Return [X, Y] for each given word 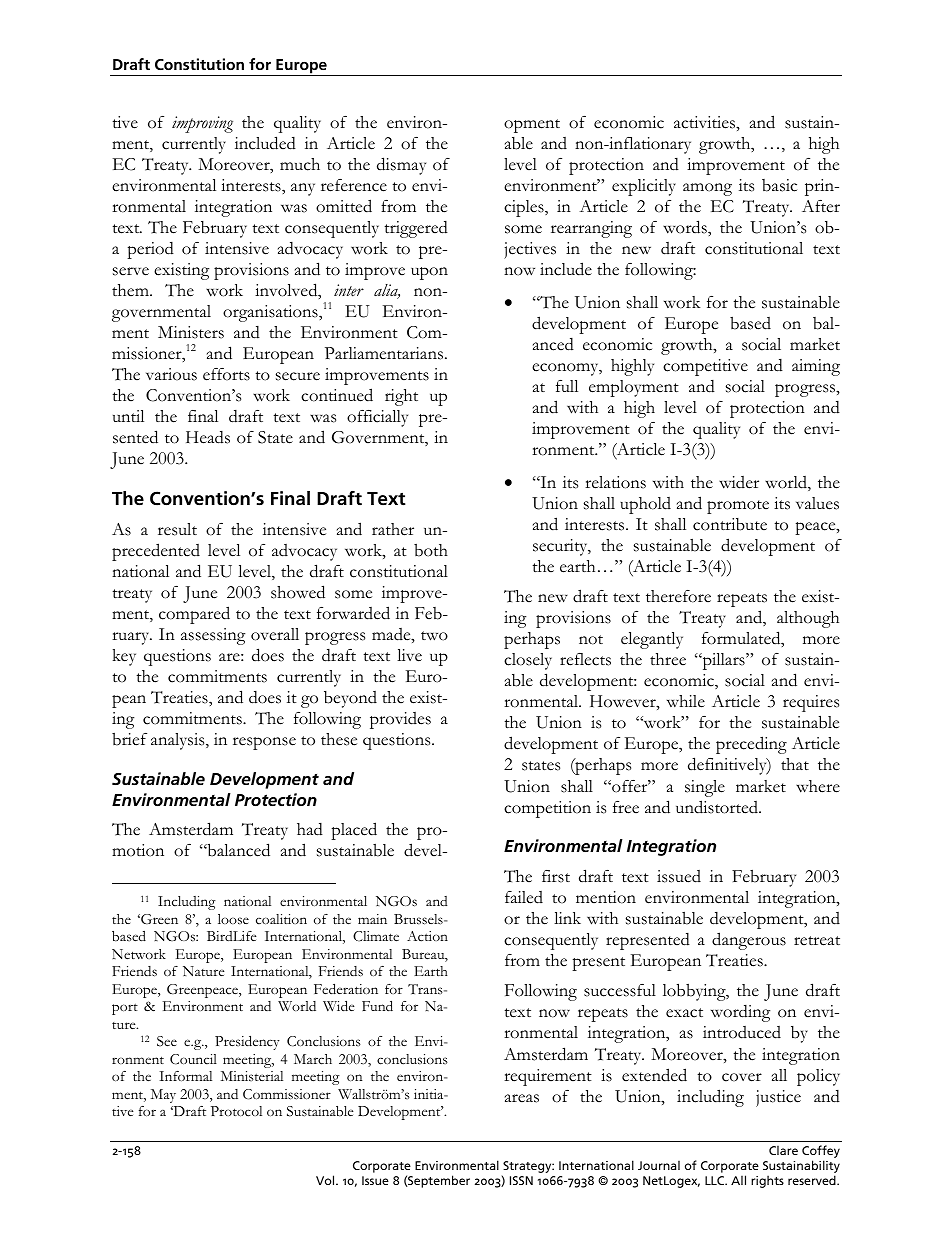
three [668, 659]
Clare [783, 1150]
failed [524, 897]
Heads [208, 437]
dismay [401, 166]
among [707, 189]
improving [202, 124]
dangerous [749, 941]
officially [377, 418]
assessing [213, 636]
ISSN [521, 1180]
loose [233, 919]
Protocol [236, 1111]
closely [528, 661]
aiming [816, 367]
